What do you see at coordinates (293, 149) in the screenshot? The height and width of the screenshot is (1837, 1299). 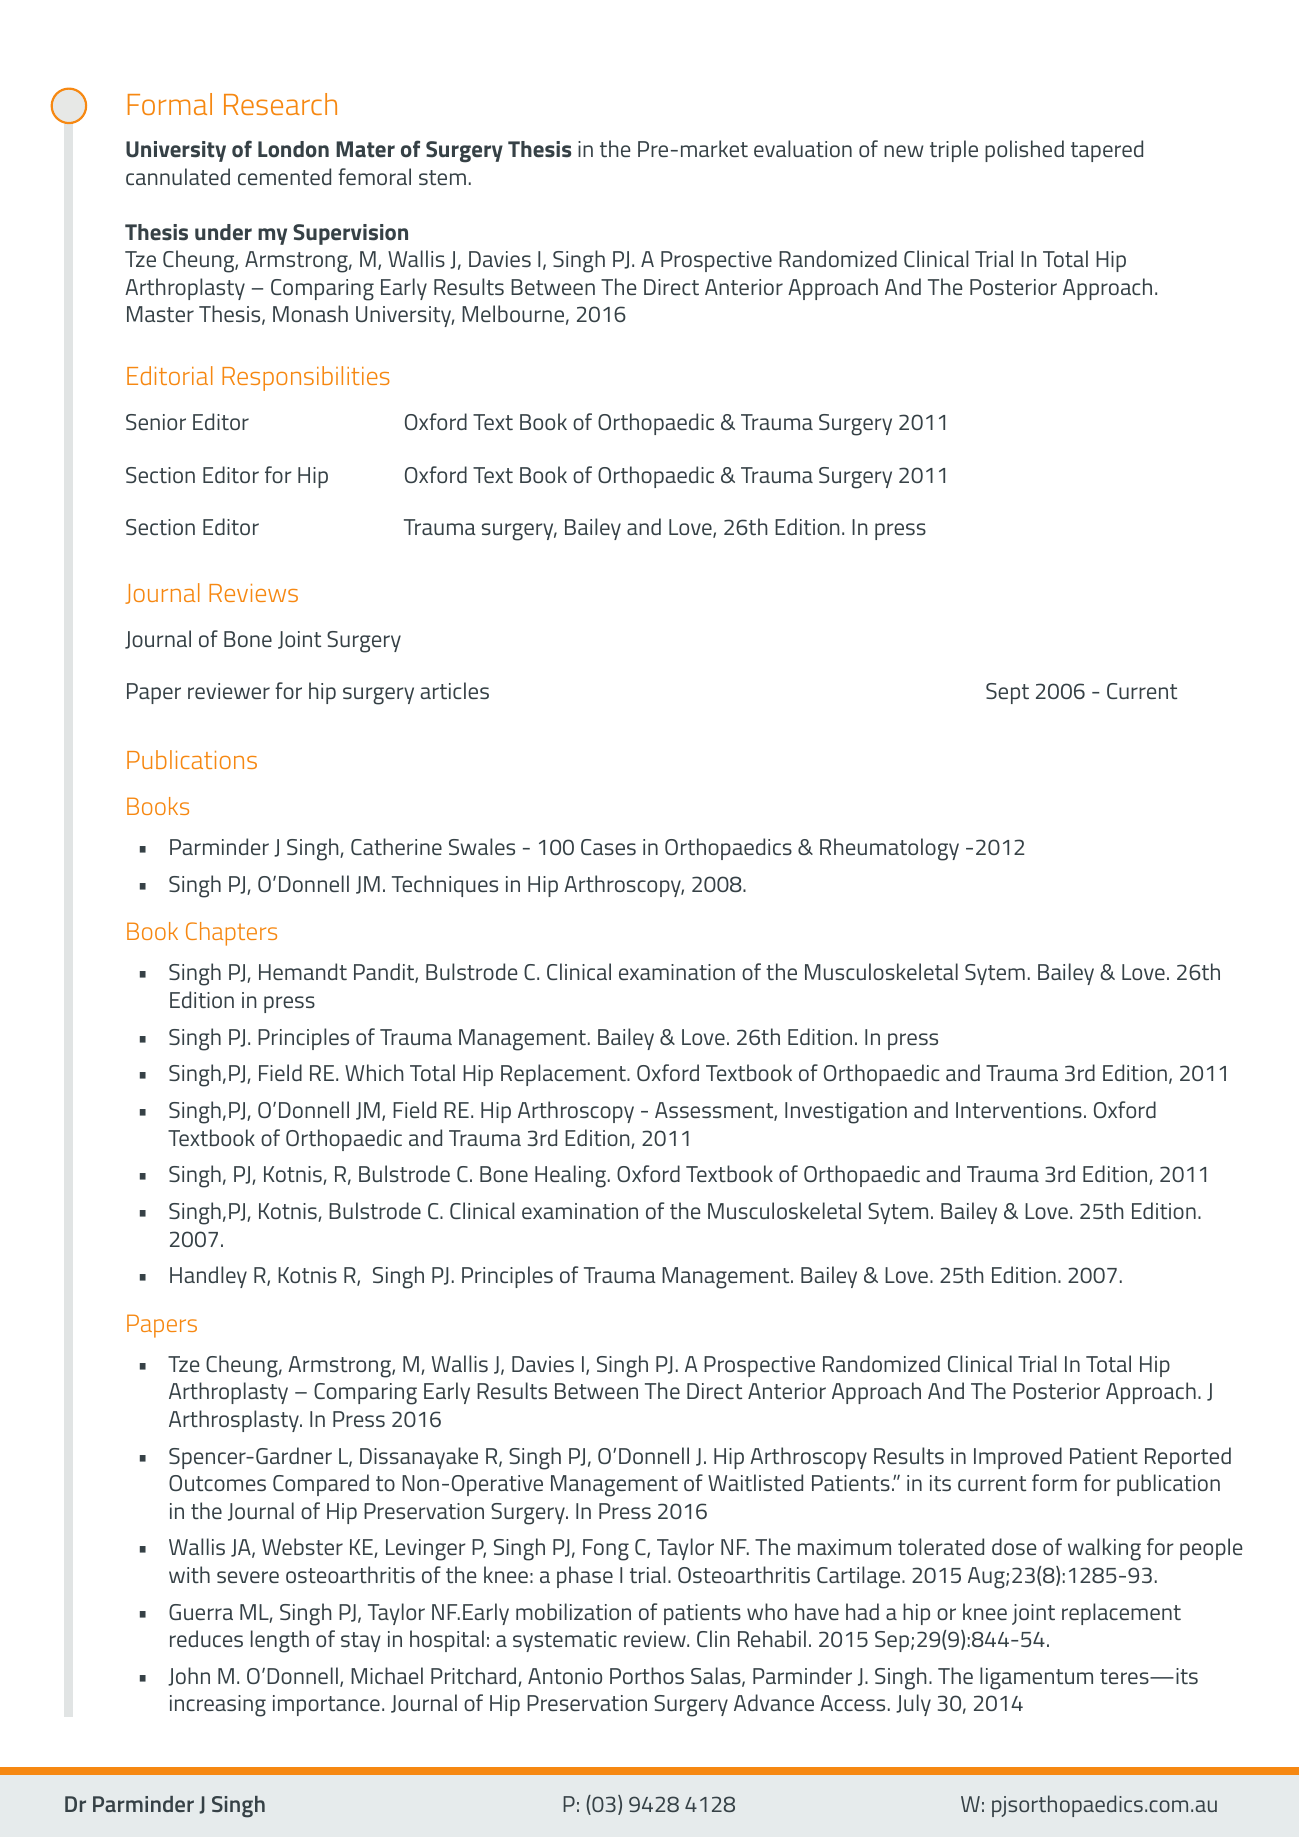 I see `London` at bounding box center [293, 149].
